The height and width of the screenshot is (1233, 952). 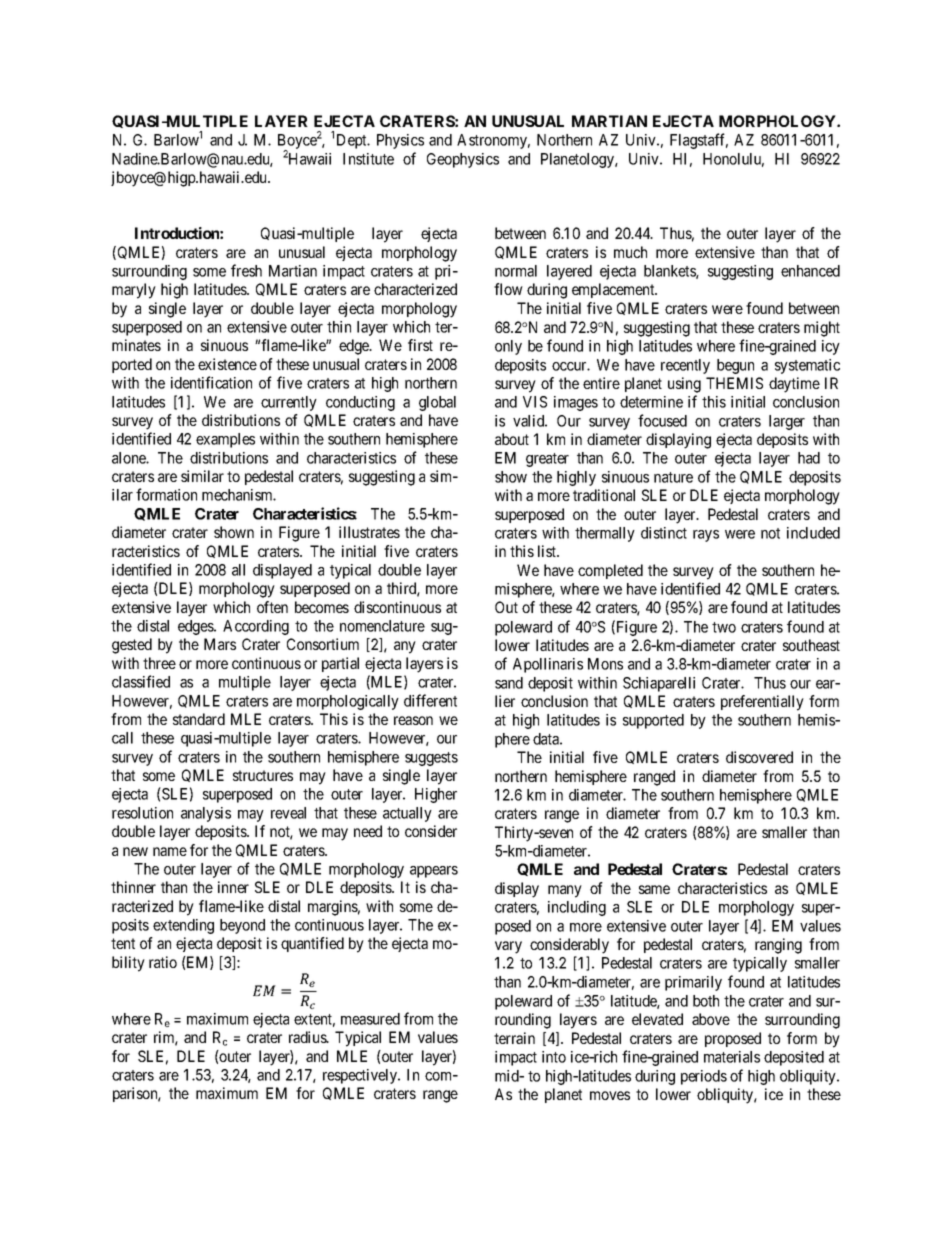 I want to click on examples, so click(x=225, y=440).
